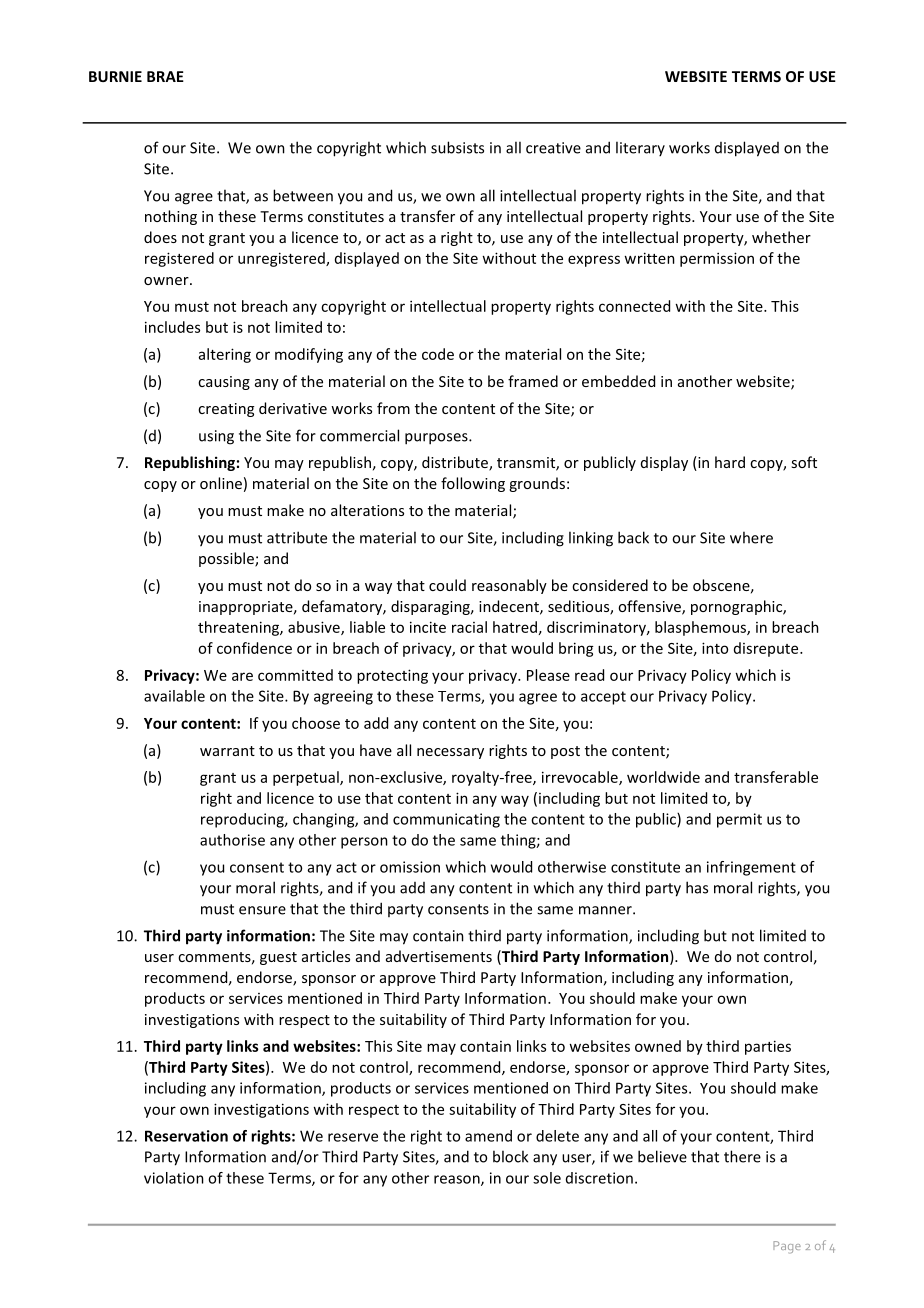 Image resolution: width=924 pixels, height=1308 pixels. What do you see at coordinates (439, 956) in the document?
I see `advertisements` at bounding box center [439, 956].
